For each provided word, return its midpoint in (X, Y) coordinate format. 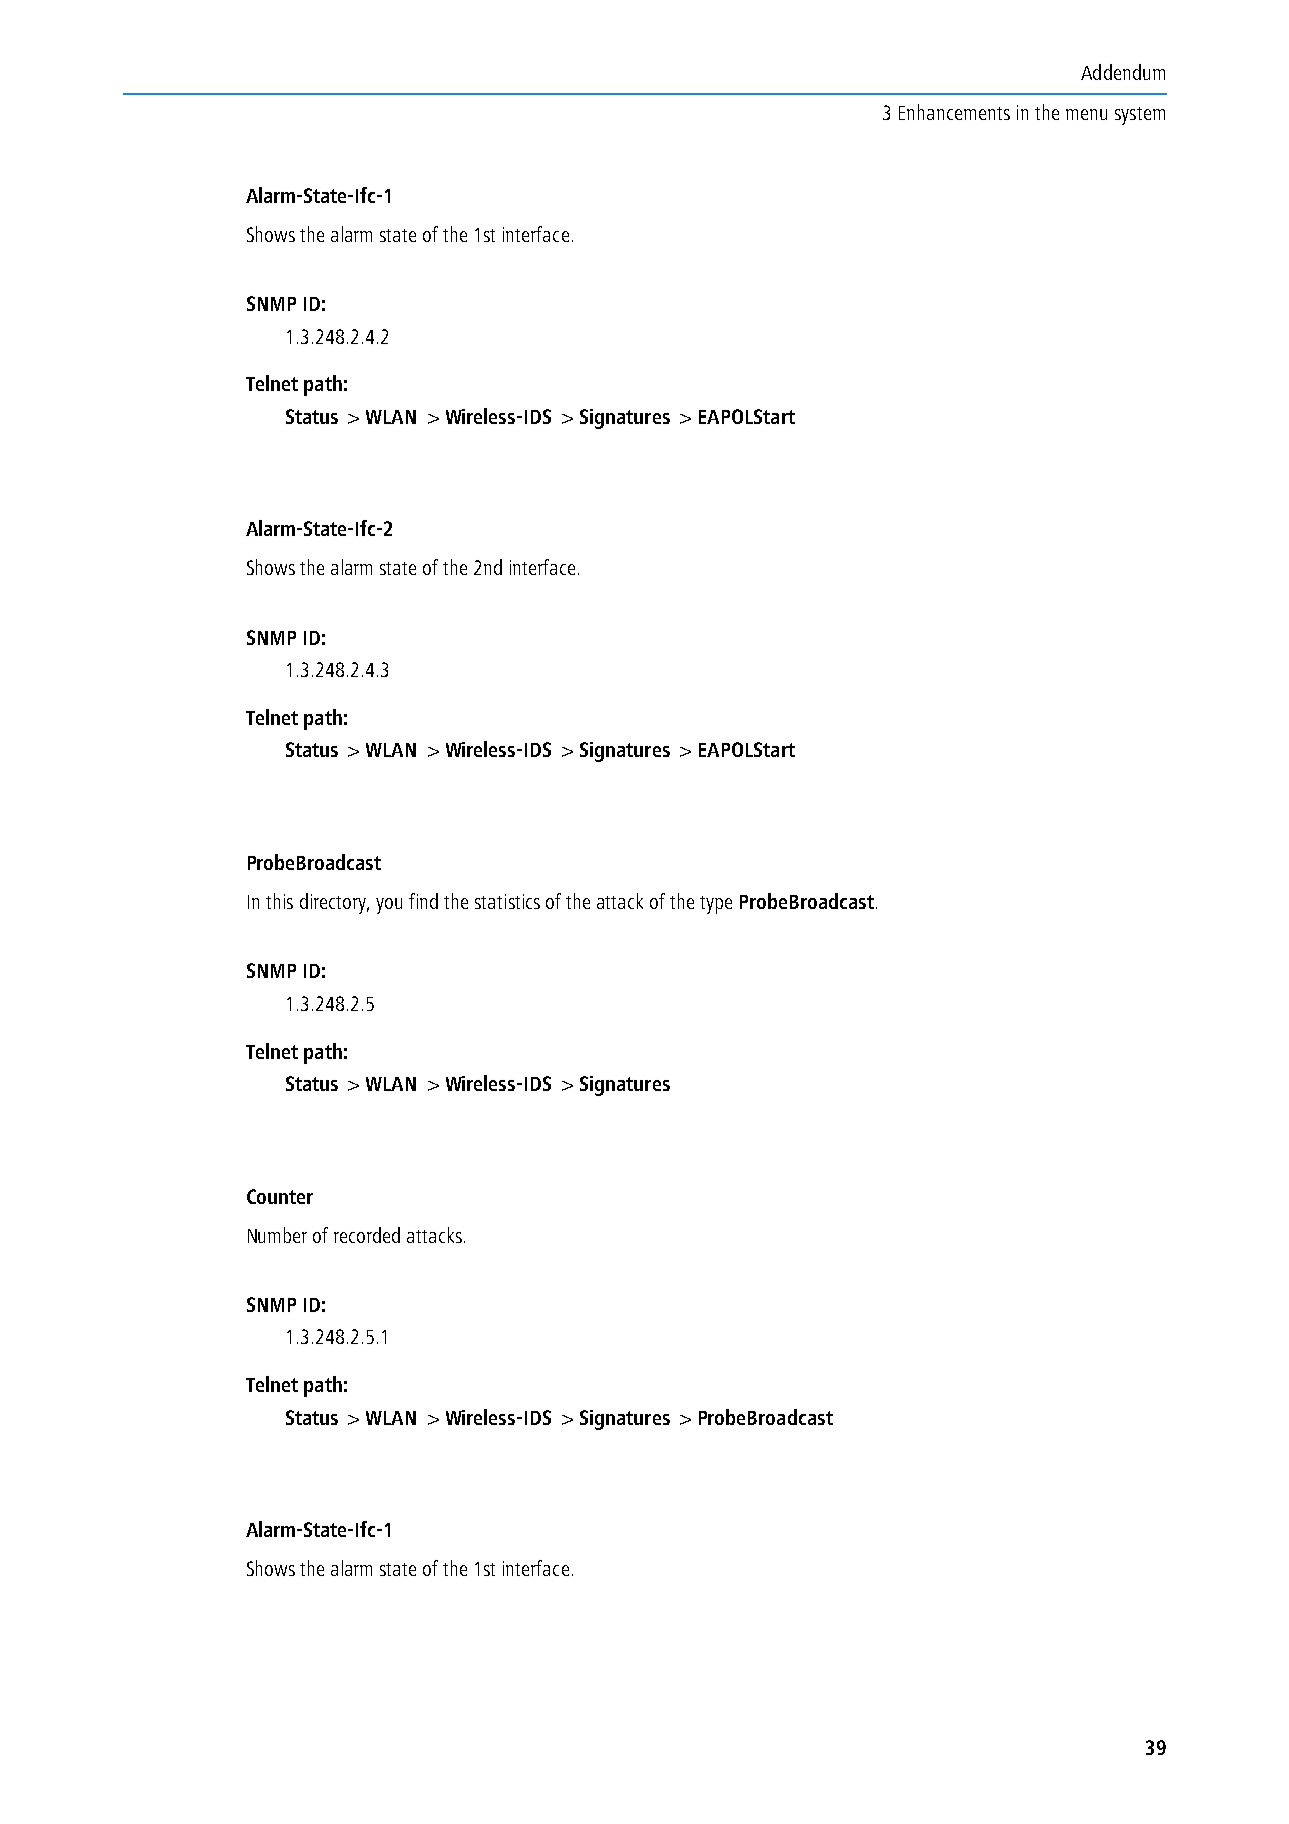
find (423, 901)
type (716, 905)
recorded (367, 1235)
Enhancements (954, 112)
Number (277, 1235)
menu (1086, 114)
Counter (280, 1196)
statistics (507, 901)
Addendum (1123, 72)
